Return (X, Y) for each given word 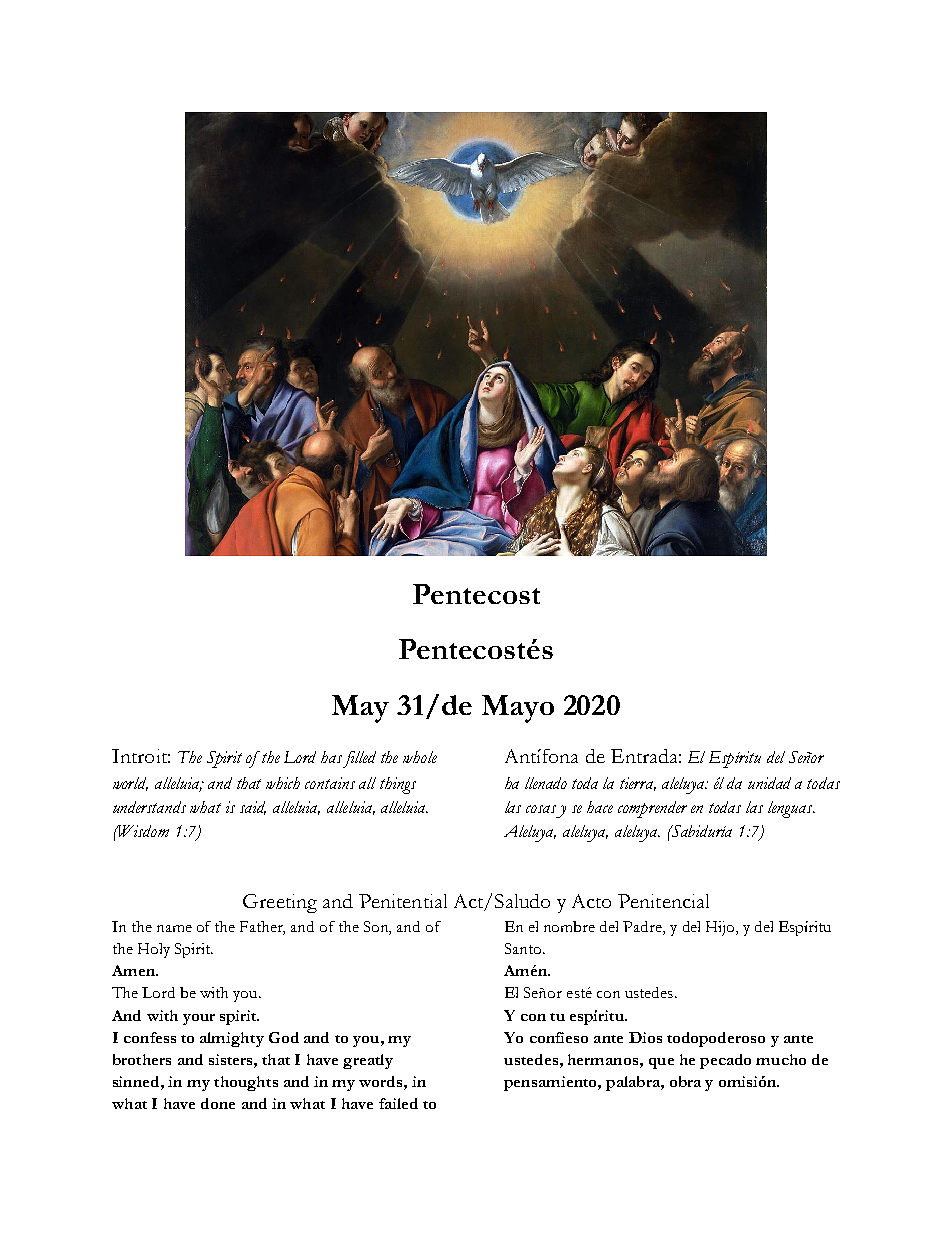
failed (398, 1103)
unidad (769, 783)
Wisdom (143, 831)
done (218, 1103)
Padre (643, 928)
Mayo (518, 709)
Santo (524, 948)
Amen (135, 970)
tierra (638, 784)
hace (600, 807)
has (331, 757)
